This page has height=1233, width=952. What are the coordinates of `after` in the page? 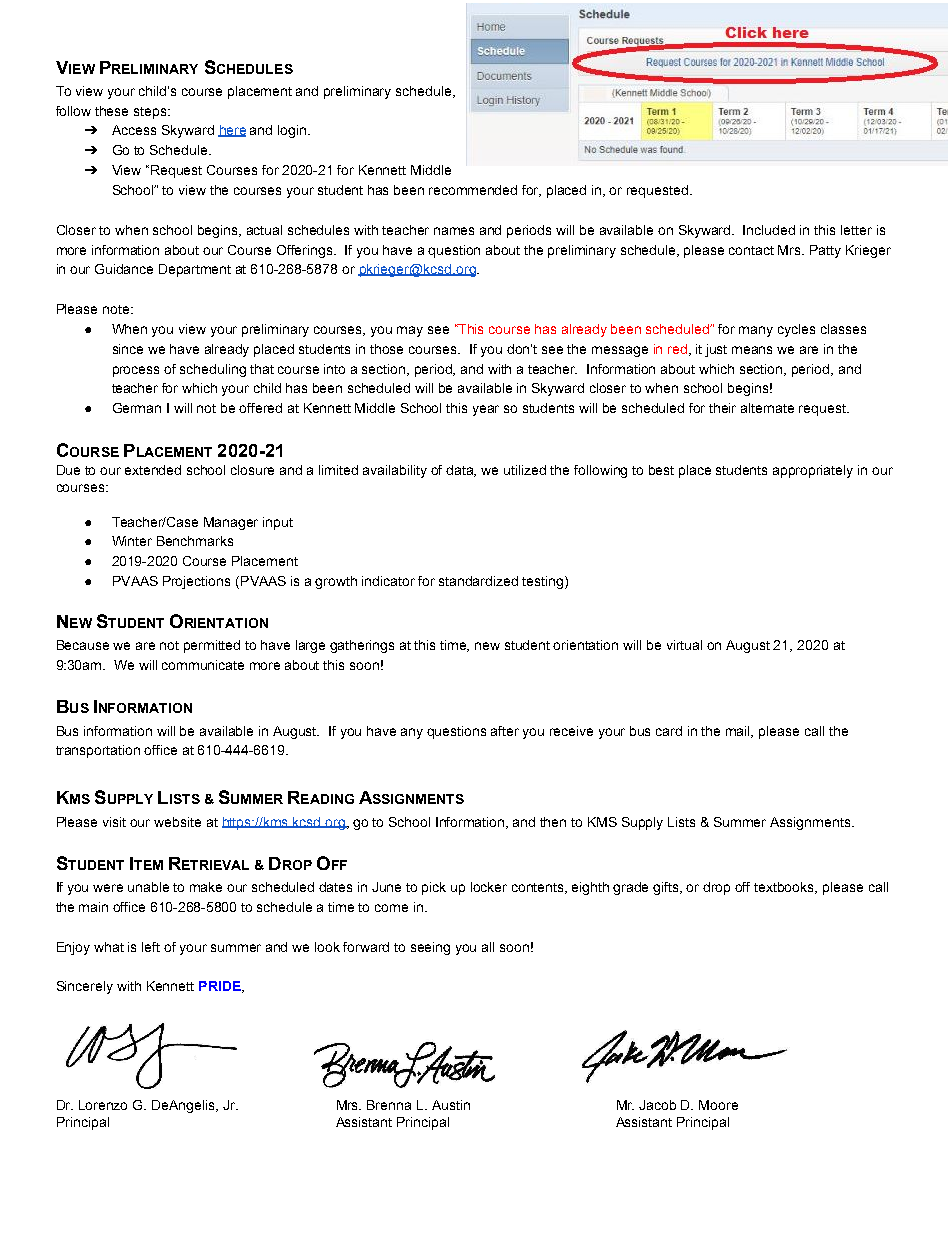 It's located at (505, 731).
